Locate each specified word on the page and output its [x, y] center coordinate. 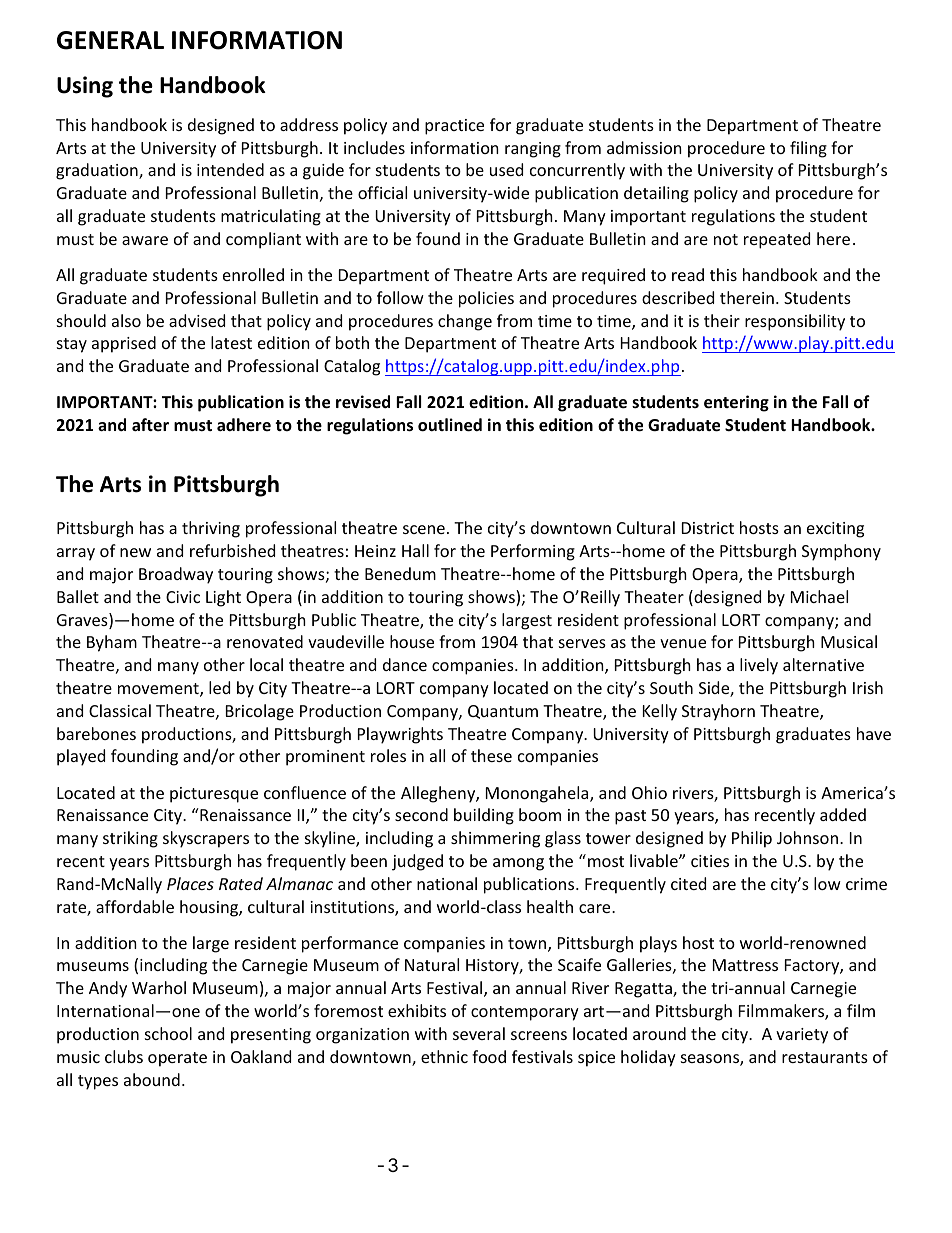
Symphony [841, 552]
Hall [415, 550]
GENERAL [110, 40]
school [168, 1033]
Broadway [176, 575]
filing [808, 149]
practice [454, 127]
